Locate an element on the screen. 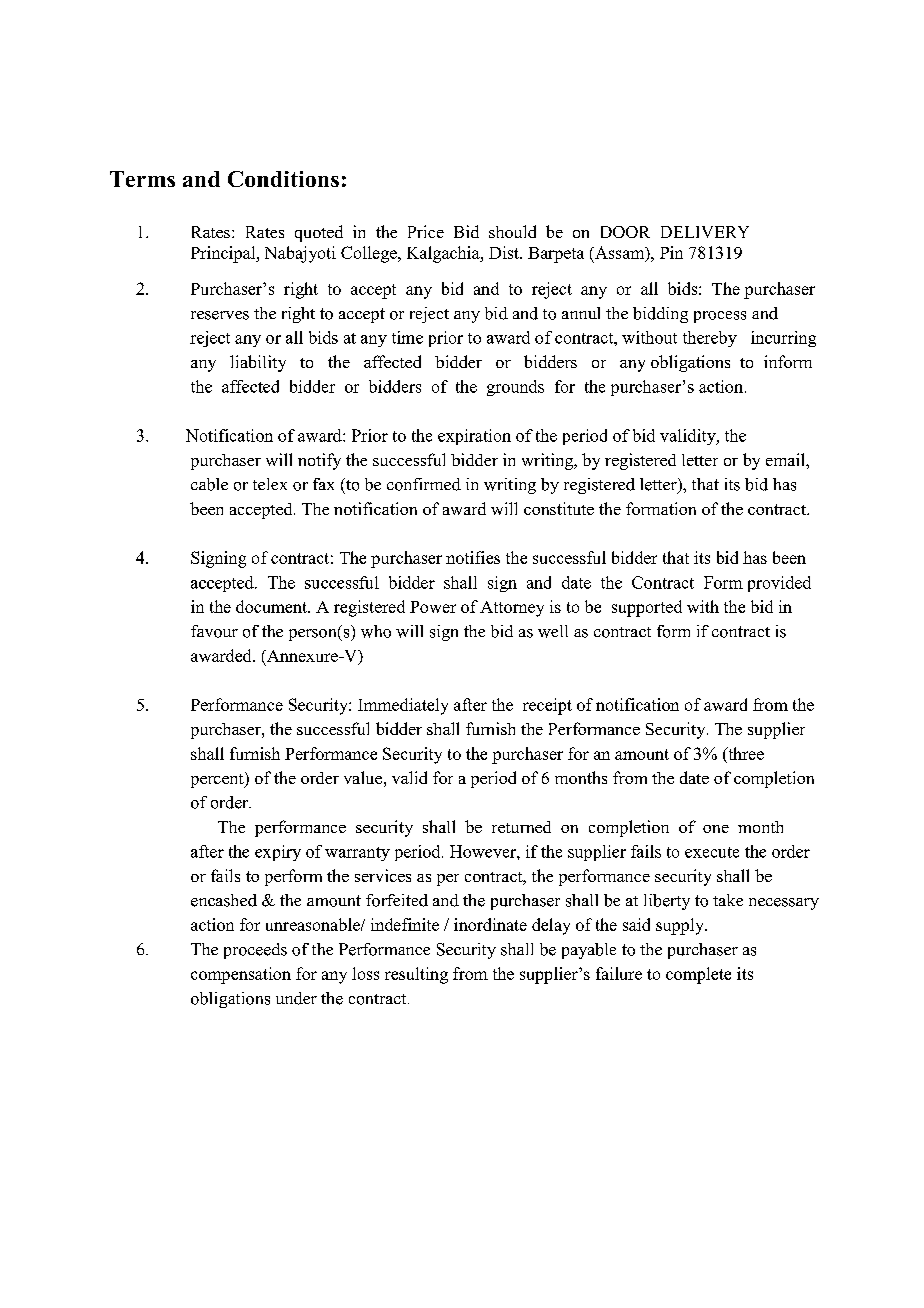 Image resolution: width=924 pixels, height=1308 pixels. Immediately is located at coordinates (403, 706).
